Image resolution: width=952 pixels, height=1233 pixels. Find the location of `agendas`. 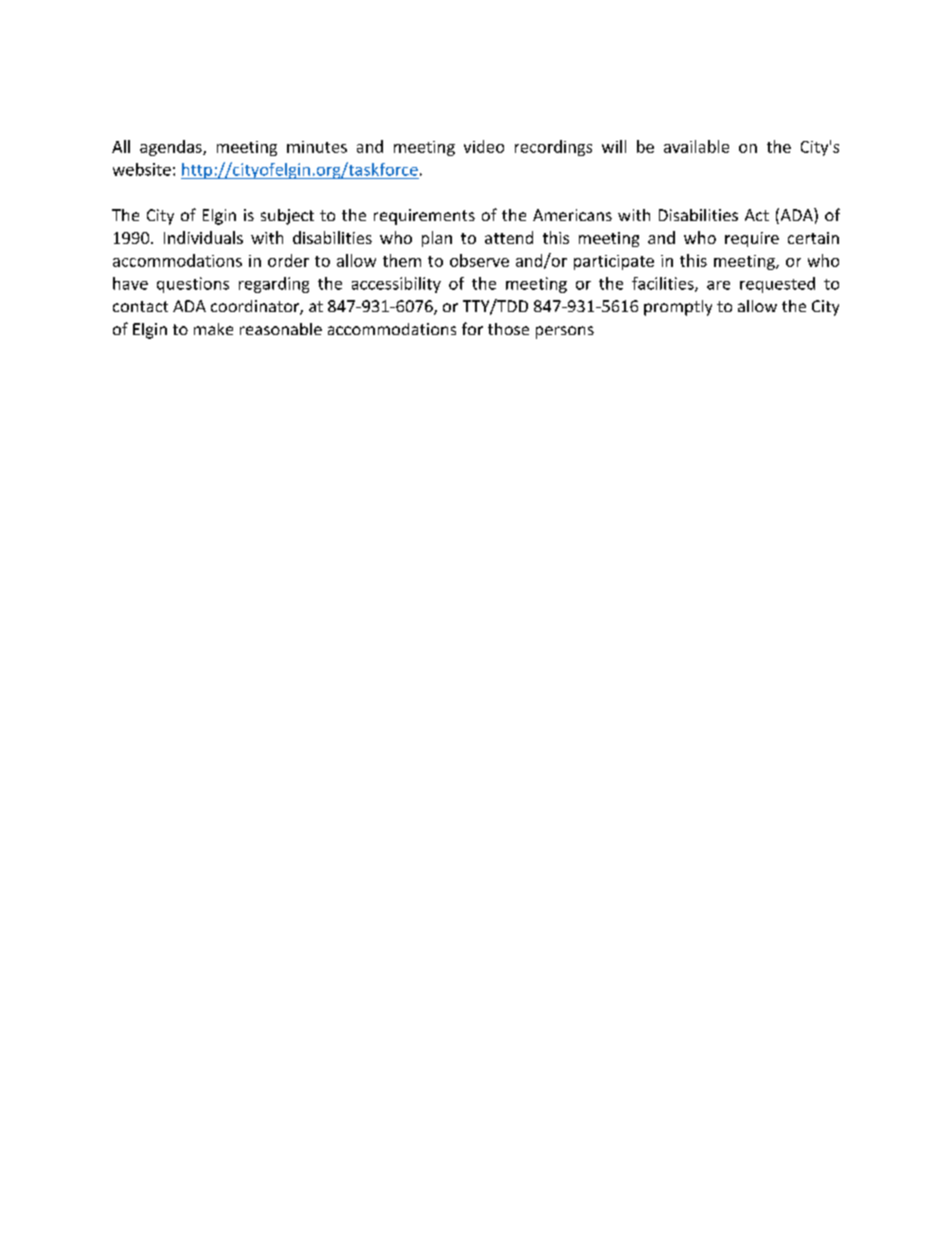

agendas is located at coordinates (172, 148).
